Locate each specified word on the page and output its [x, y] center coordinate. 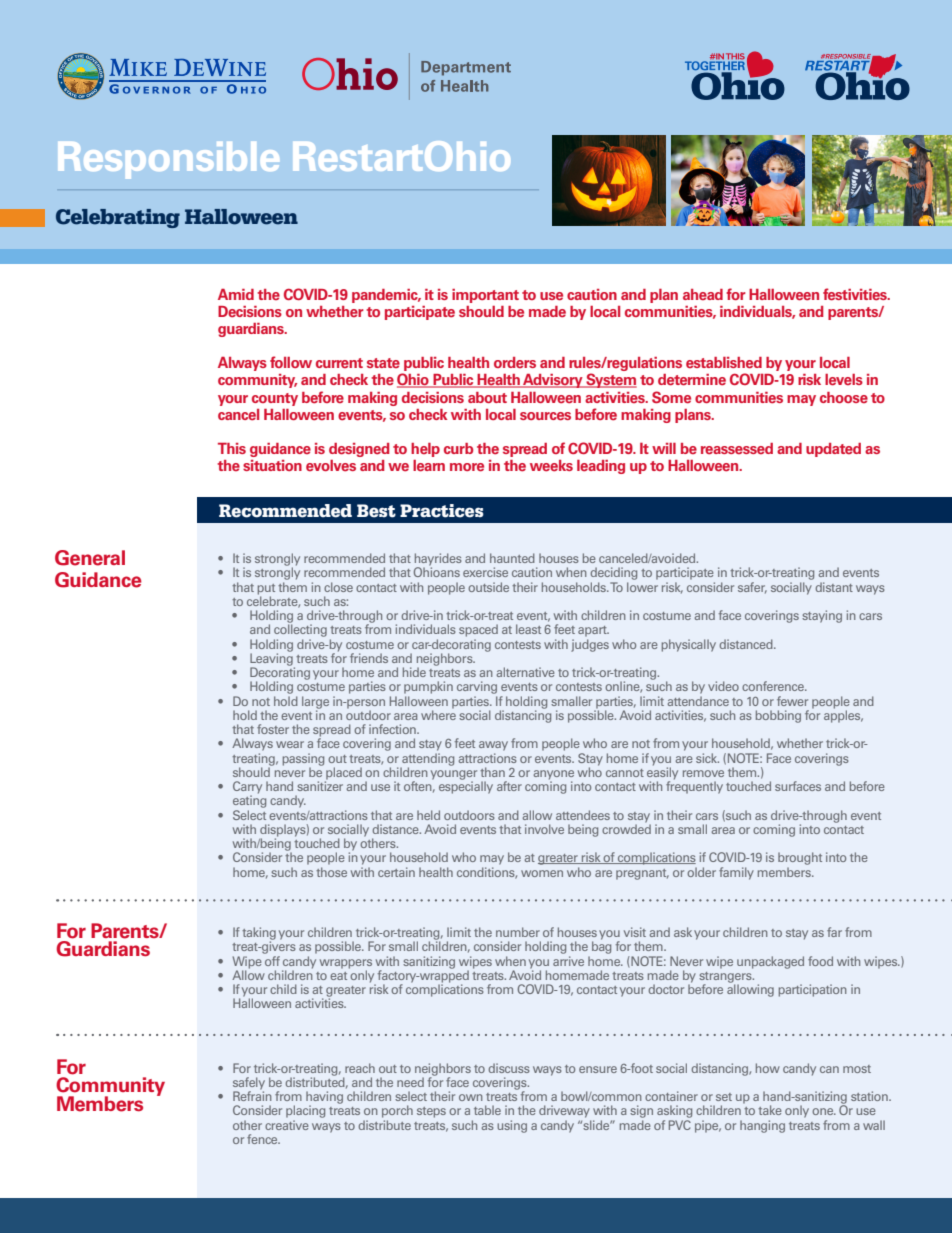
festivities [856, 294]
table [487, 1110]
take [770, 1110]
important [485, 296]
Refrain [252, 1095]
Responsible [169, 160]
